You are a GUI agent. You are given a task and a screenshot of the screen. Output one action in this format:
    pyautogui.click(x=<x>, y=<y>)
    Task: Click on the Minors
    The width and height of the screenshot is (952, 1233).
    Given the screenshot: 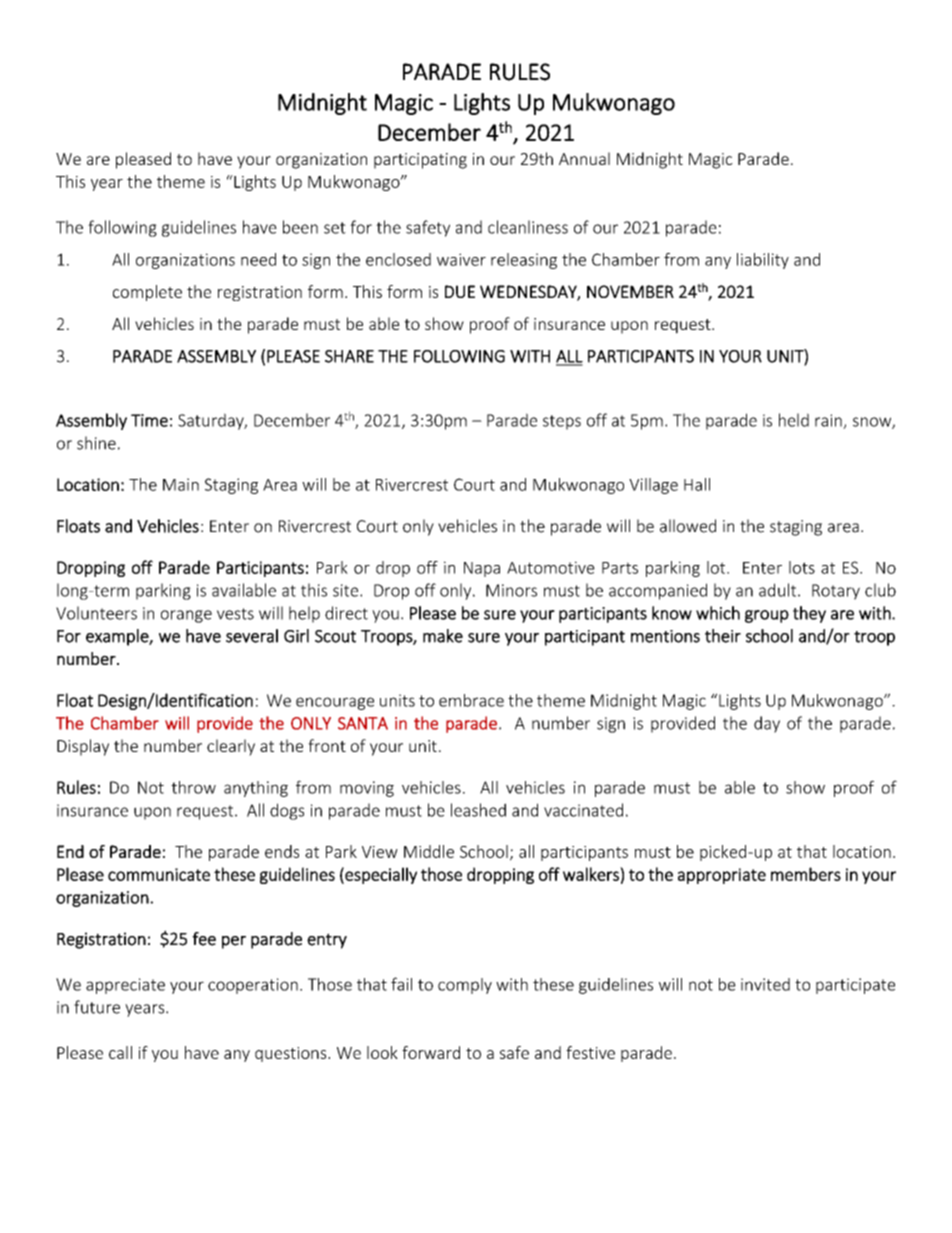 What is the action you would take?
    pyautogui.click(x=511, y=590)
